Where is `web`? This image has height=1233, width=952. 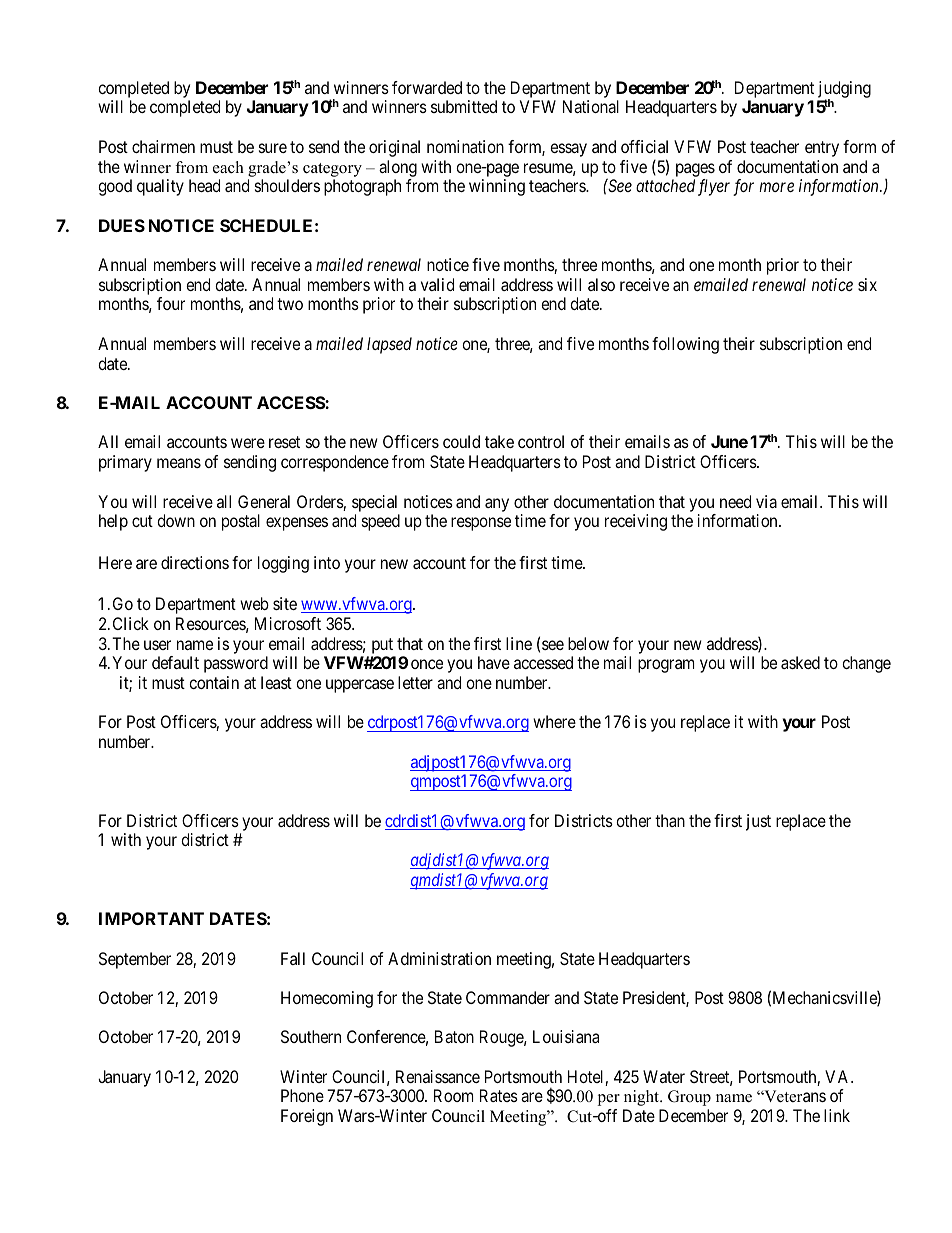
web is located at coordinates (254, 603).
